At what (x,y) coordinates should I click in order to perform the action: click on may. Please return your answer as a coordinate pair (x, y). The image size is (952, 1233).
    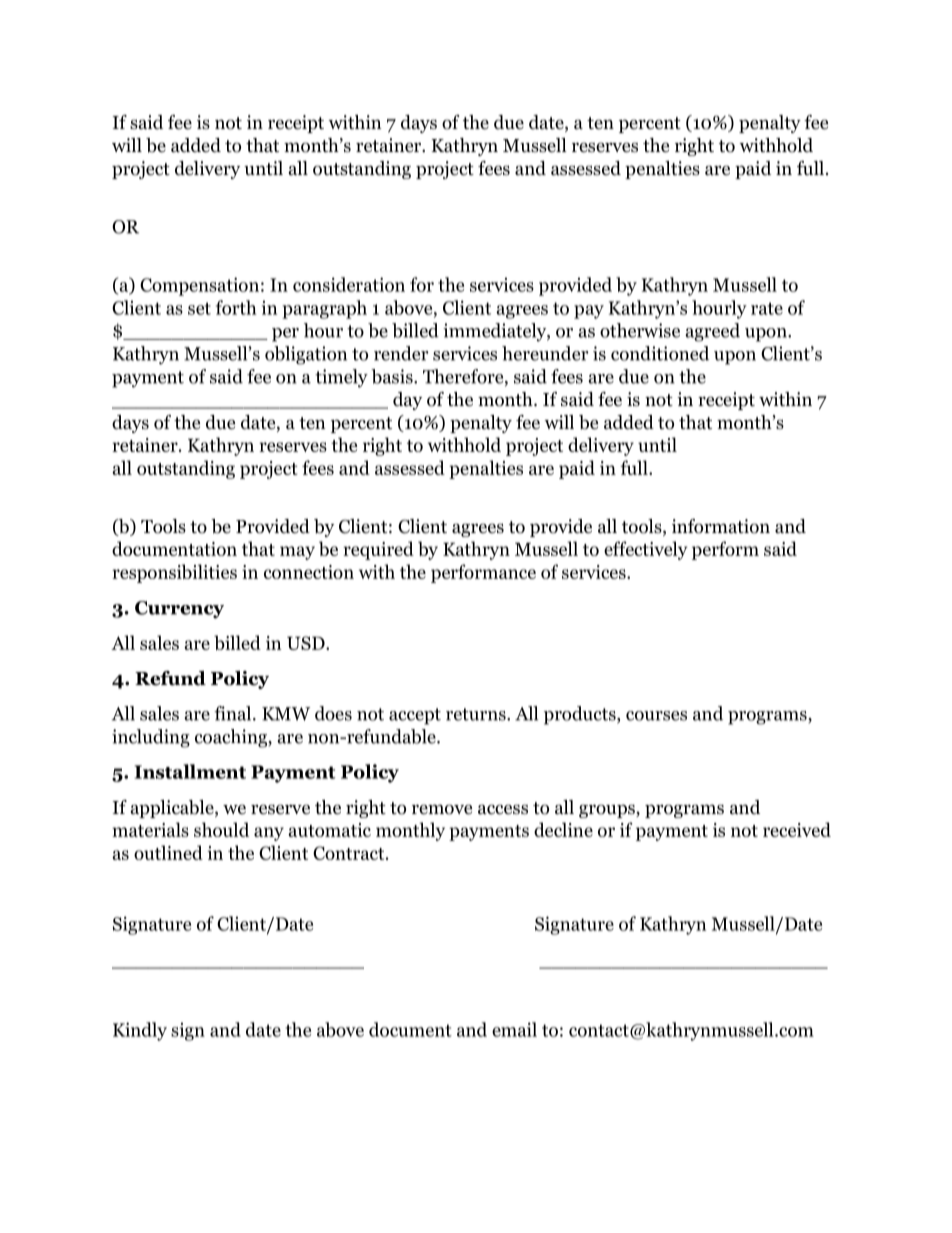
    Looking at the image, I should click on (297, 553).
